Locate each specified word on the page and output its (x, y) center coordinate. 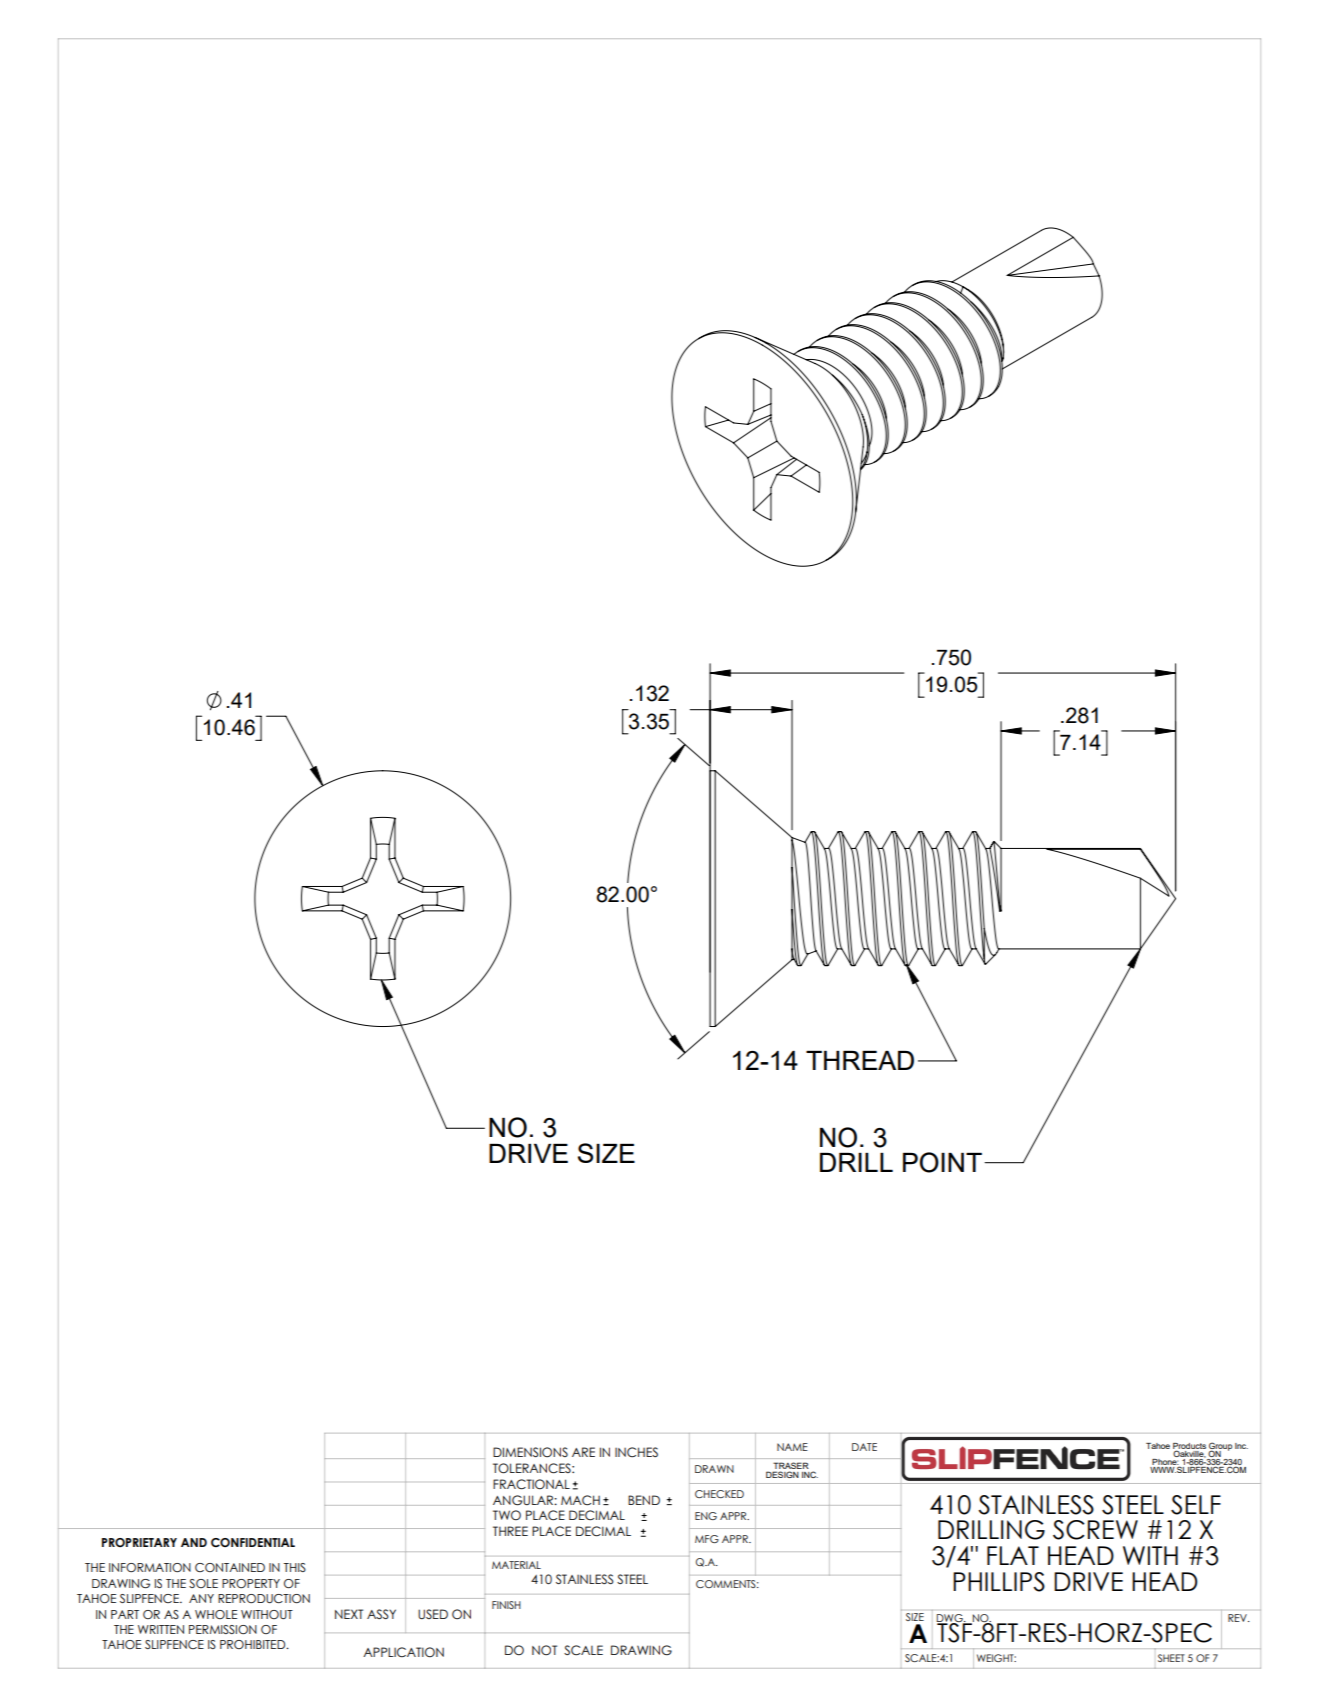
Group (1220, 1447)
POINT (942, 1162)
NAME (792, 1447)
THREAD (860, 1060)
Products (1189, 1447)
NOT (544, 1650)
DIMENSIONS (530, 1452)
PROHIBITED (254, 1644)
